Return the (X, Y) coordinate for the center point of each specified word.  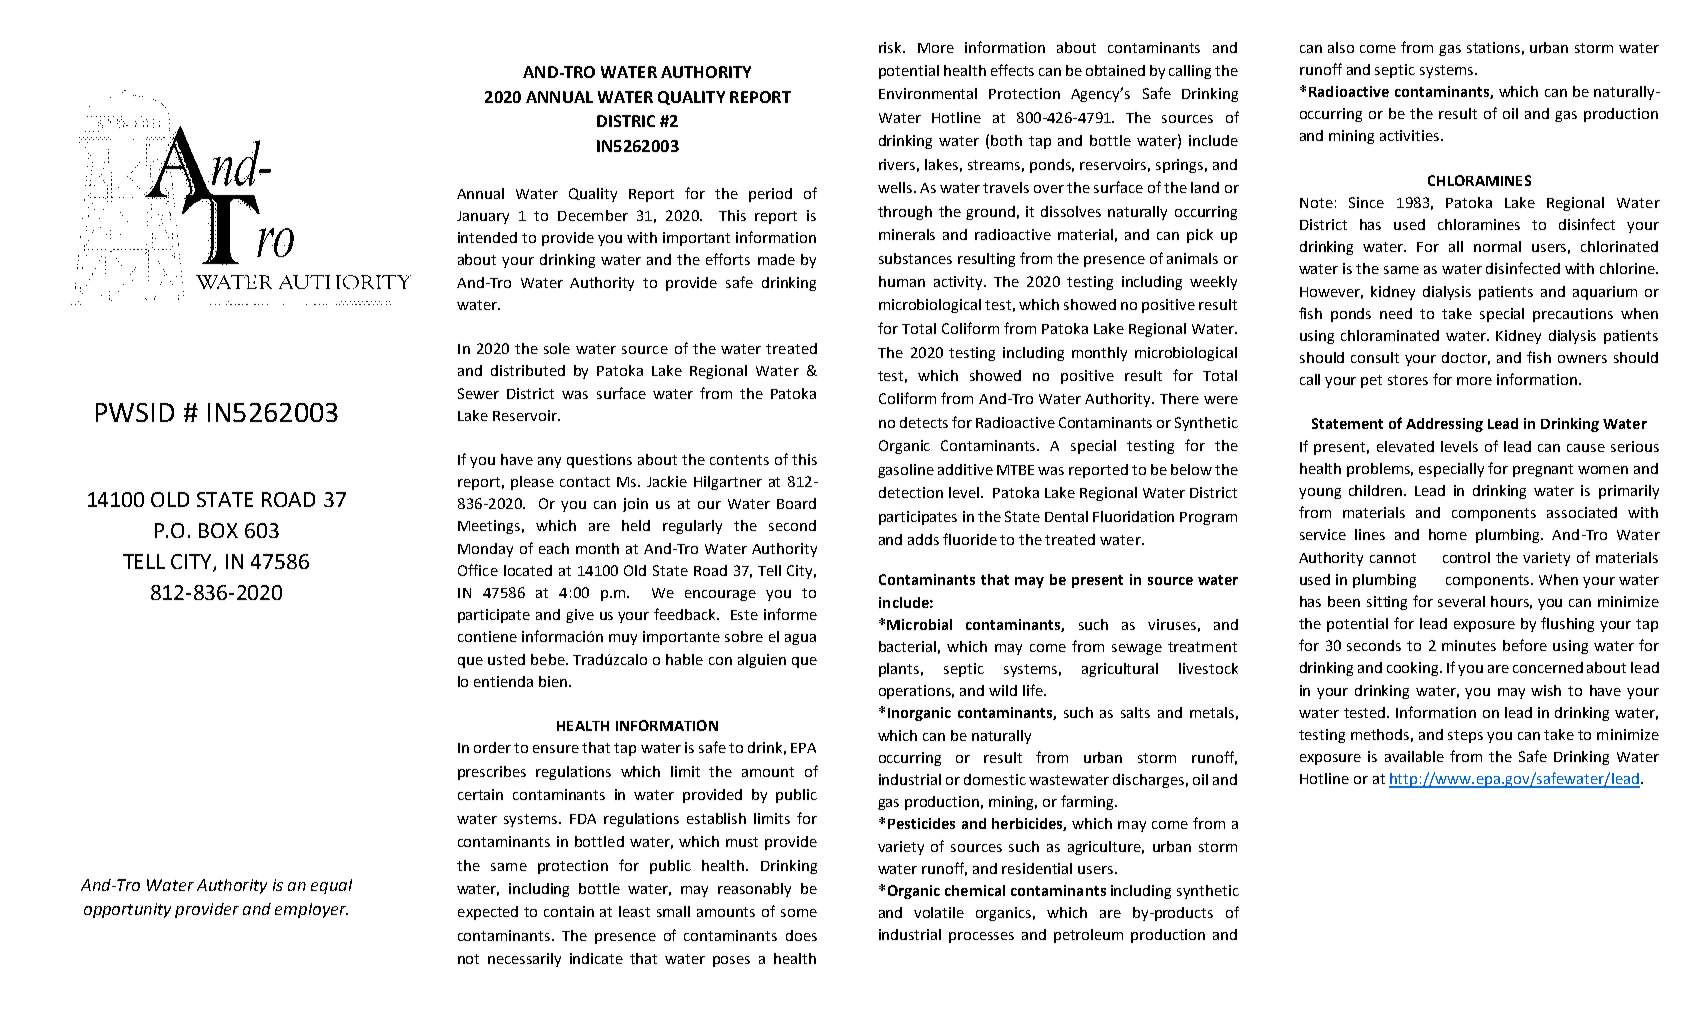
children (1377, 490)
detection (911, 492)
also (1341, 47)
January (483, 217)
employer (311, 910)
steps (1465, 736)
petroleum (1088, 936)
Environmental (928, 93)
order (492, 747)
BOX (218, 530)
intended (487, 237)
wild (1003, 690)
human (902, 281)
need (1396, 313)
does (801, 935)
